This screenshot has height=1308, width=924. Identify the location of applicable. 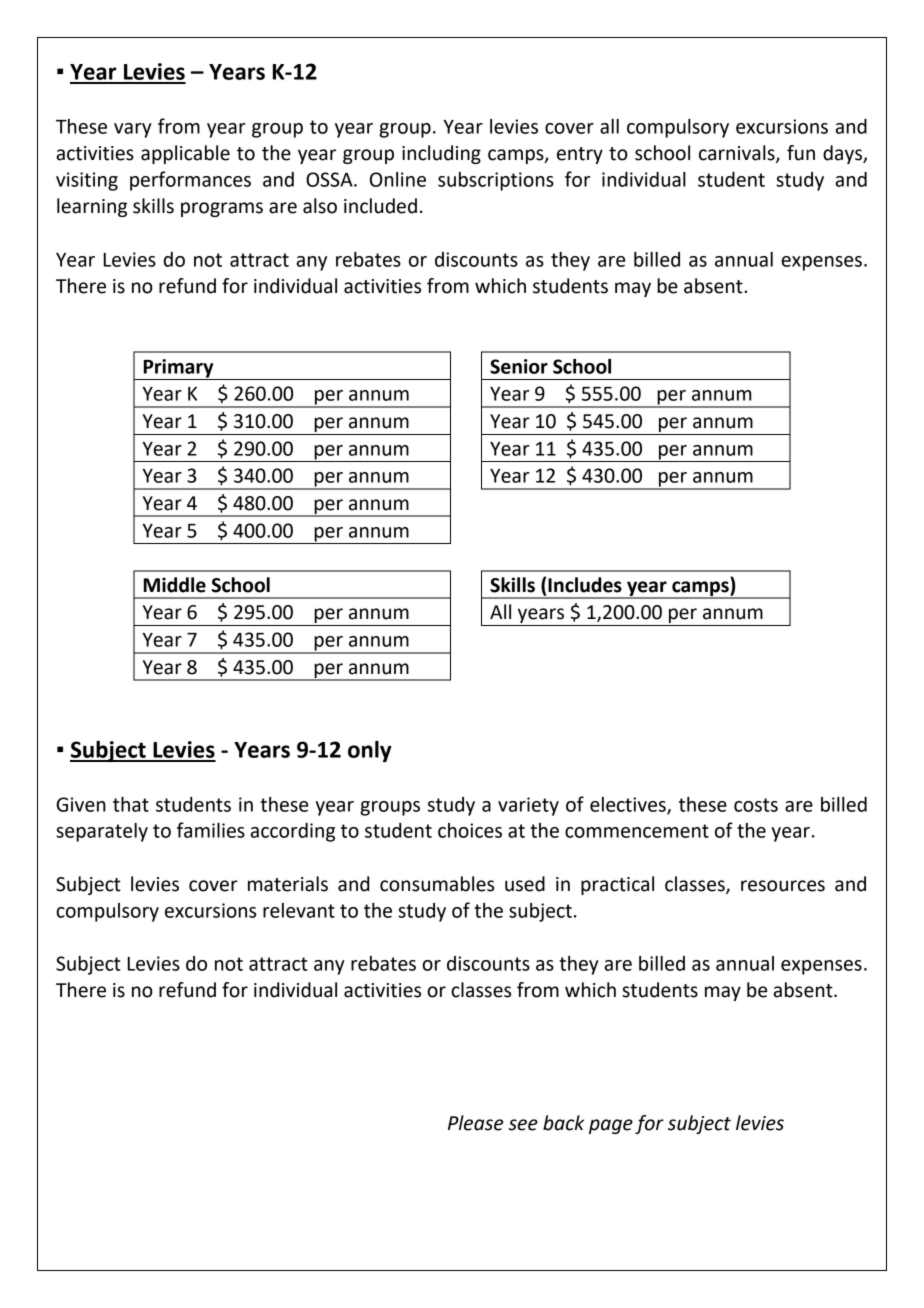
(185, 154).
